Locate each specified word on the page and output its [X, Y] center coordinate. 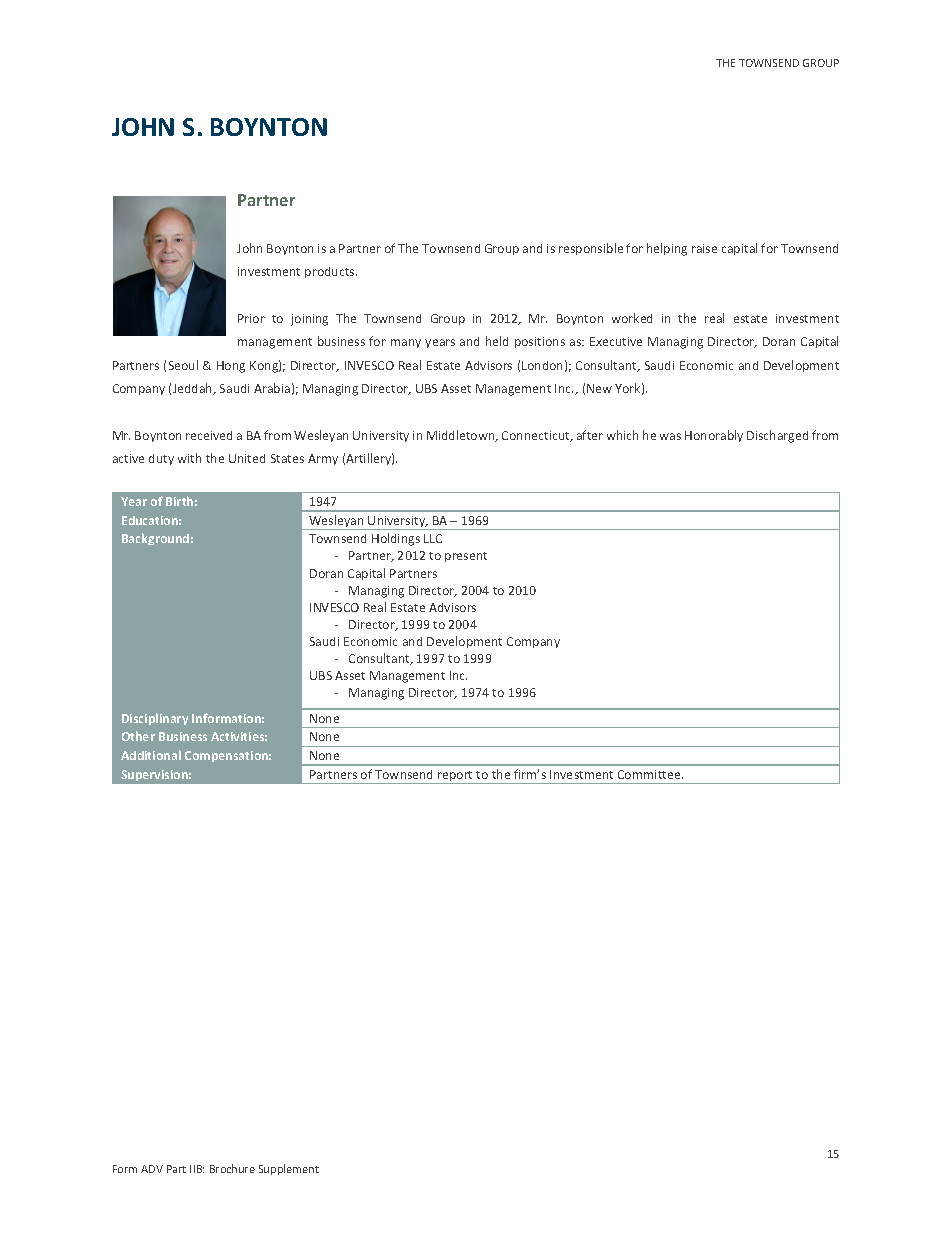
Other [138, 736]
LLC [433, 538]
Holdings [396, 539]
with [189, 458]
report [456, 777]
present [466, 557]
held [497, 341]
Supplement [289, 1169]
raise [704, 248]
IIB [197, 1169]
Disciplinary [155, 719]
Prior [251, 318]
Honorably [714, 436]
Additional [151, 755]
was [670, 436]
